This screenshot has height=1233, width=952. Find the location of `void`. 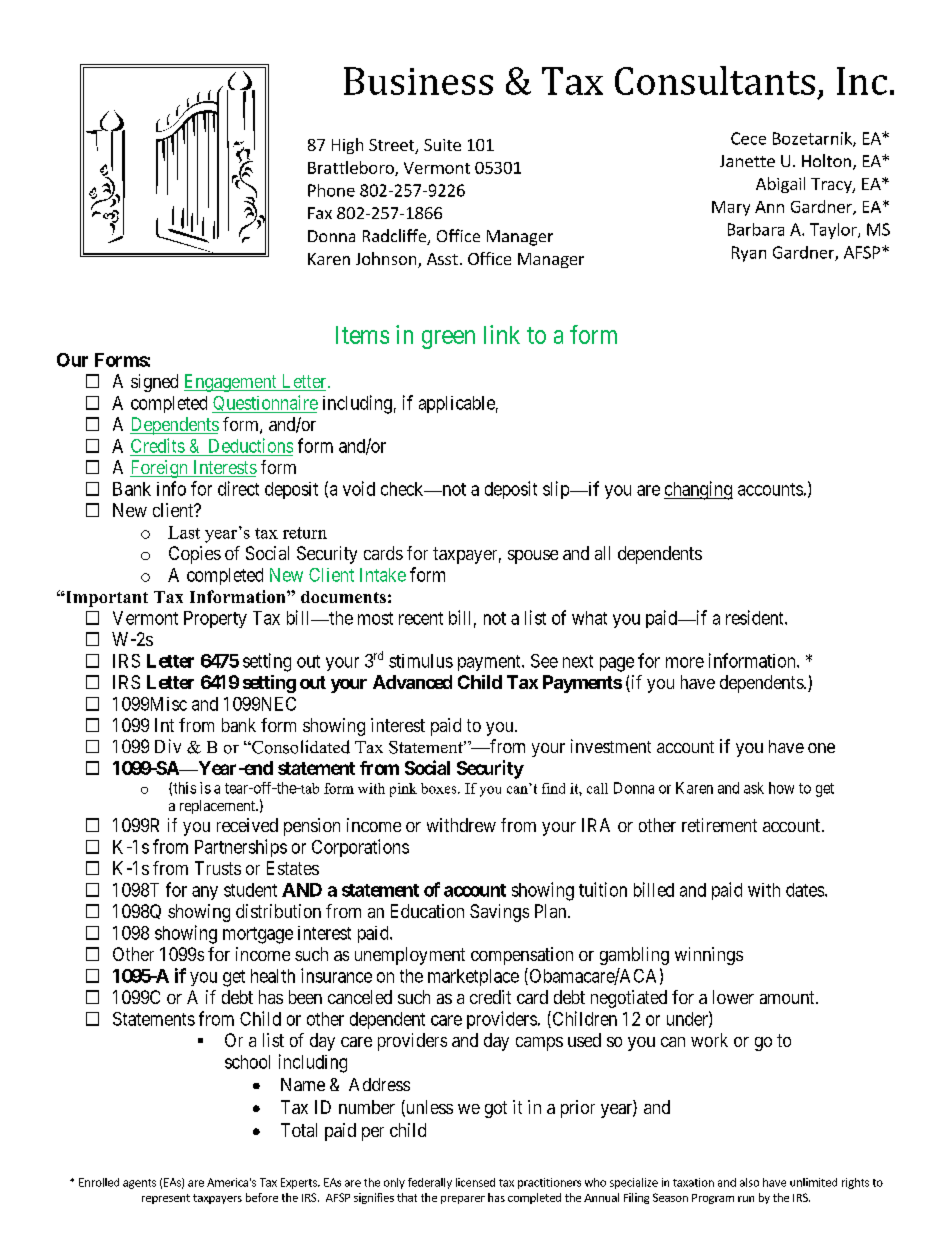

void is located at coordinates (359, 488).
